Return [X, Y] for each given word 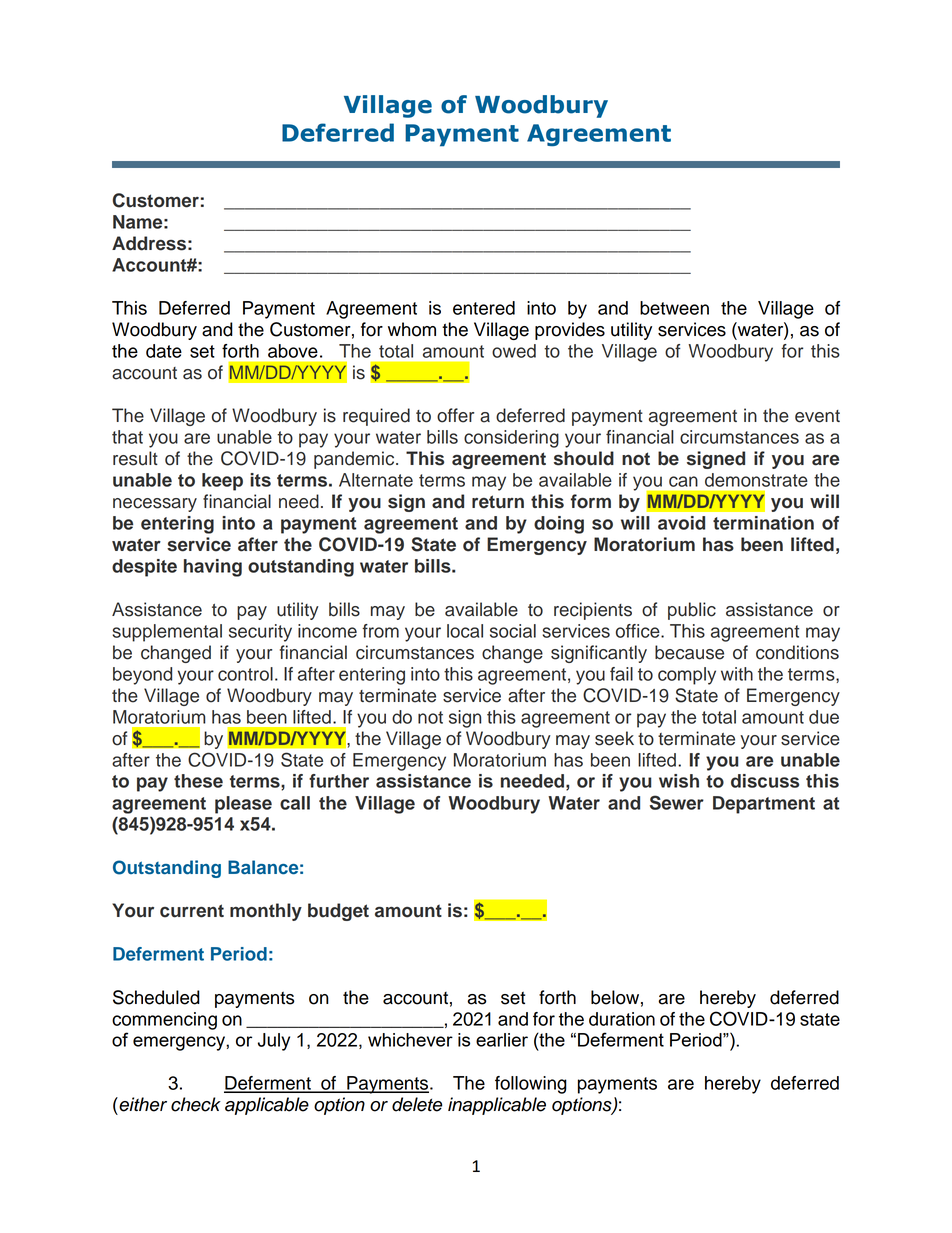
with [737, 674]
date [164, 351]
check [196, 1104]
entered [484, 308]
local [465, 631]
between [674, 308]
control [245, 674]
